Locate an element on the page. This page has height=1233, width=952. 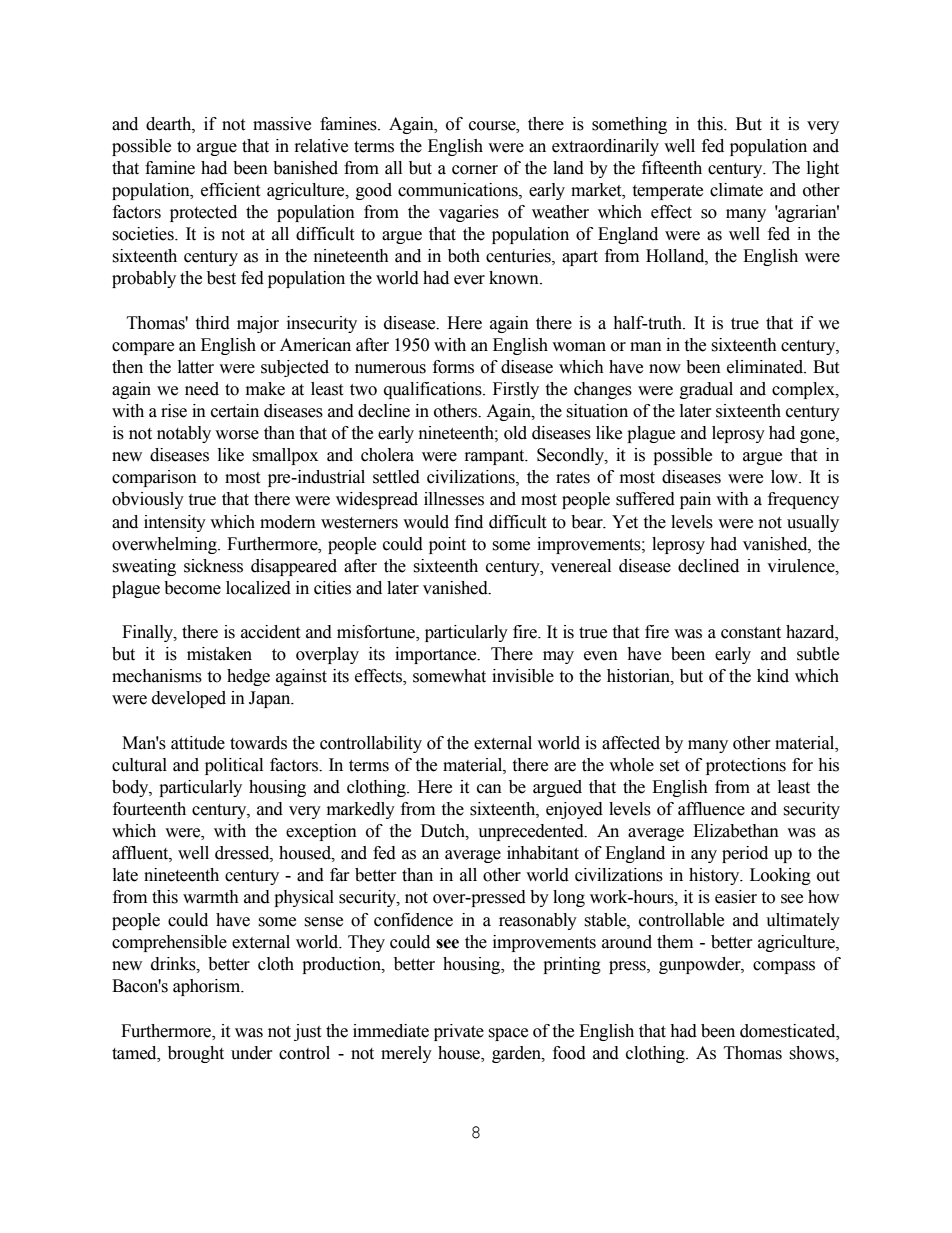
corner is located at coordinates (475, 170).
